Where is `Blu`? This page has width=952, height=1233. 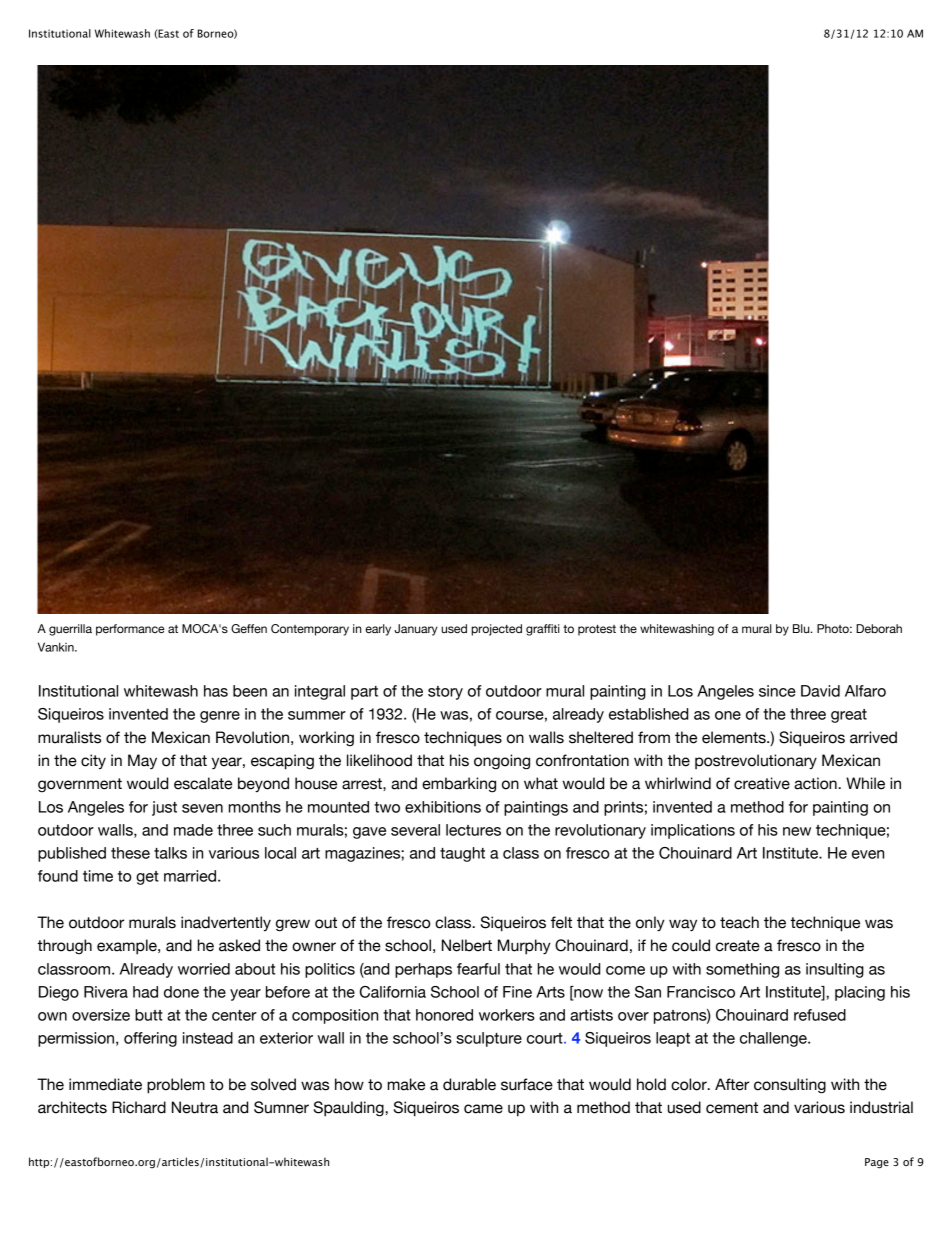
Blu is located at coordinates (802, 628).
